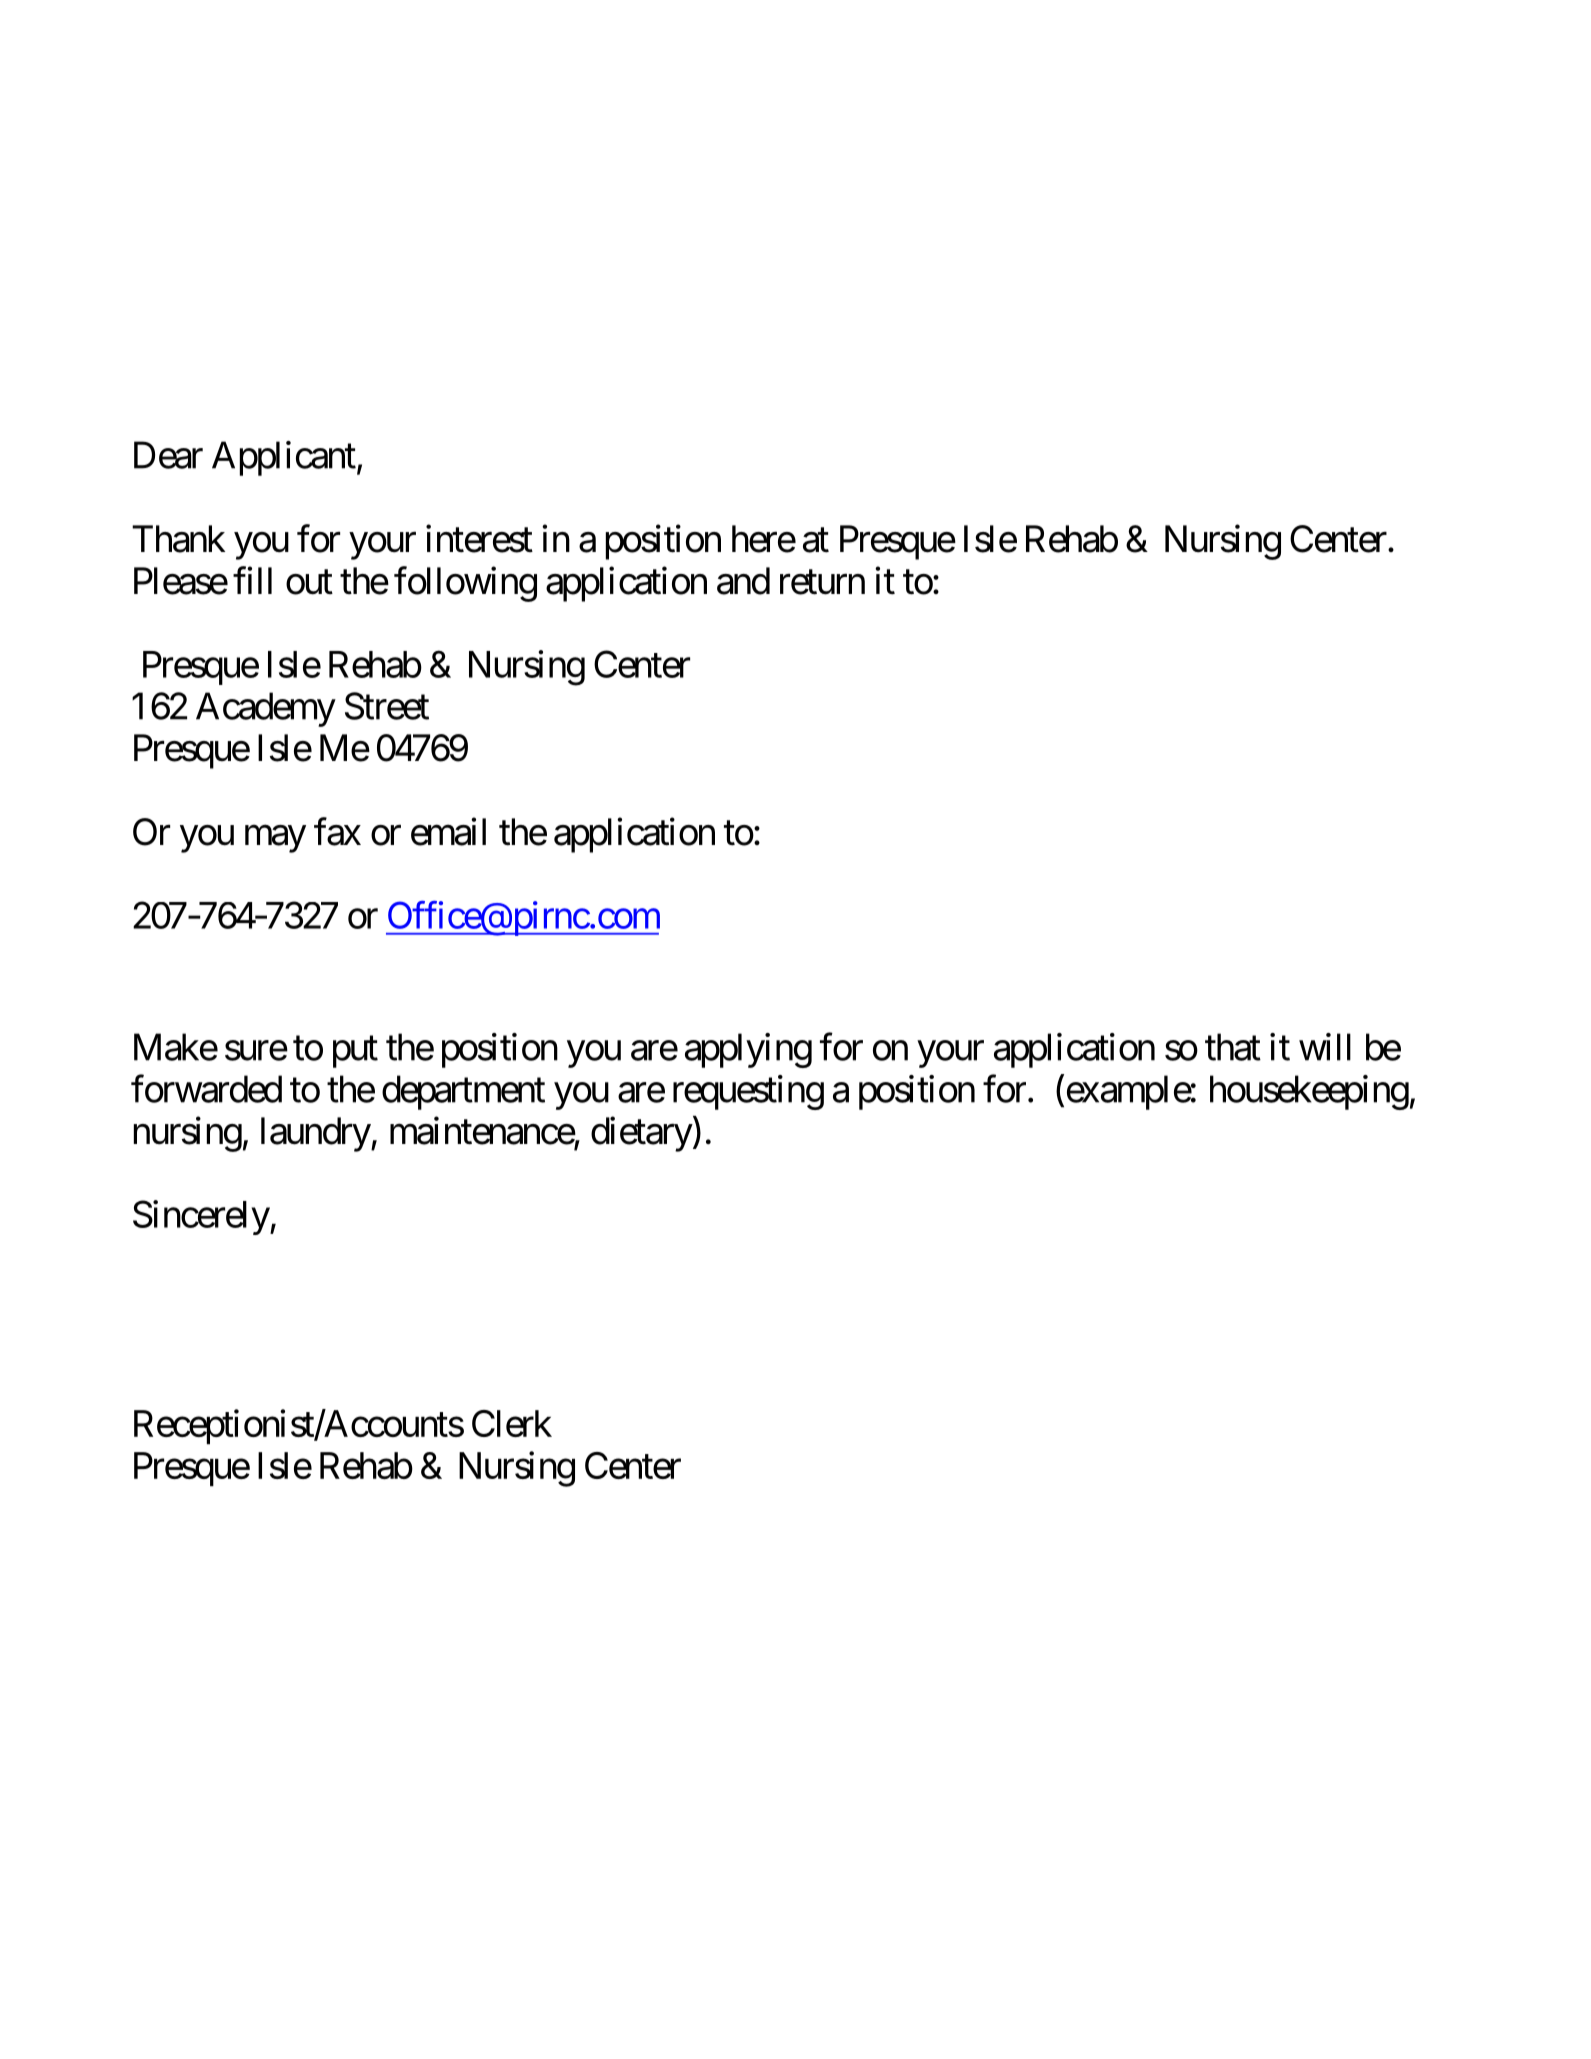  What do you see at coordinates (448, 832) in the document?
I see `email` at bounding box center [448, 832].
